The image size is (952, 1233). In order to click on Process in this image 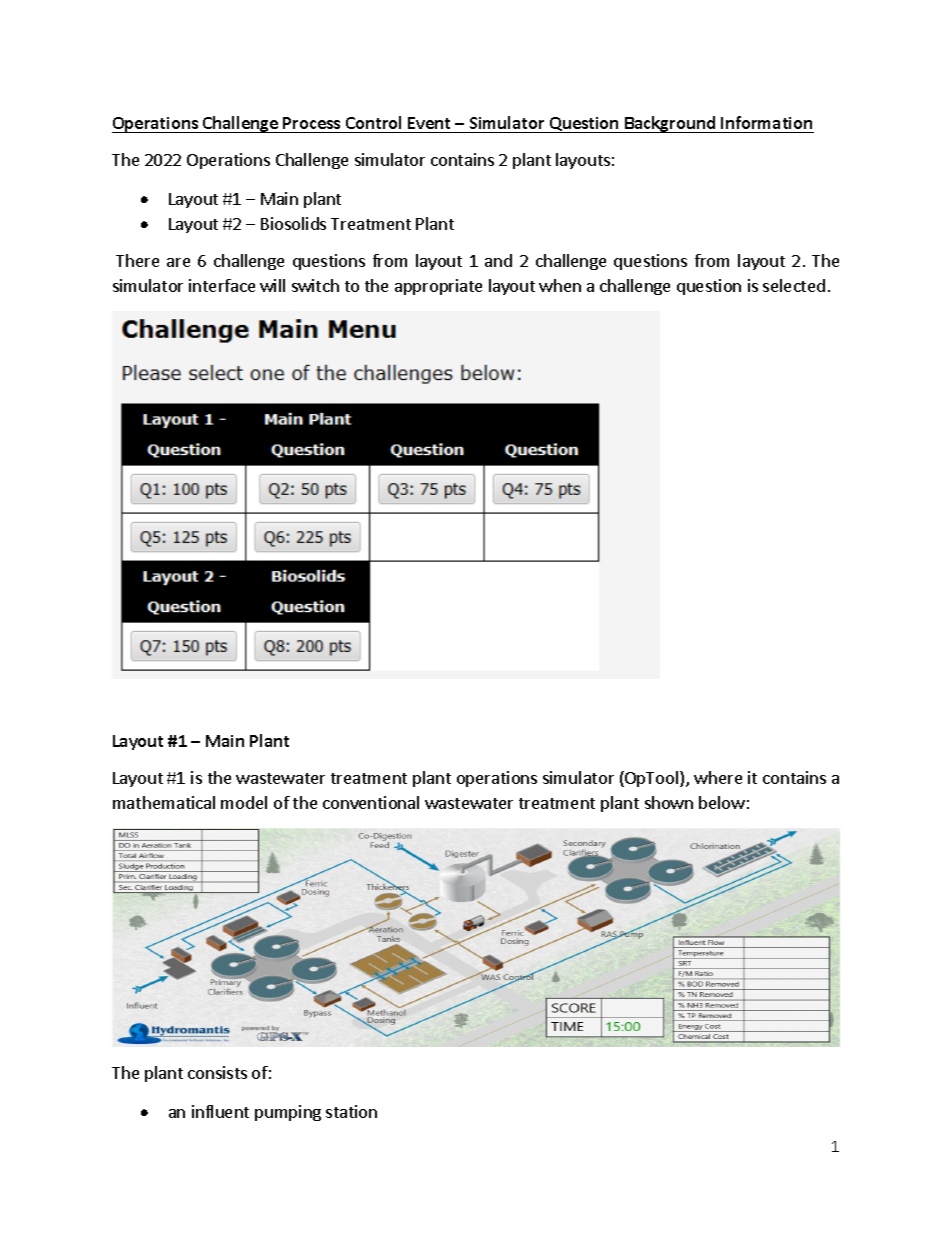, I will do `click(311, 123)`.
